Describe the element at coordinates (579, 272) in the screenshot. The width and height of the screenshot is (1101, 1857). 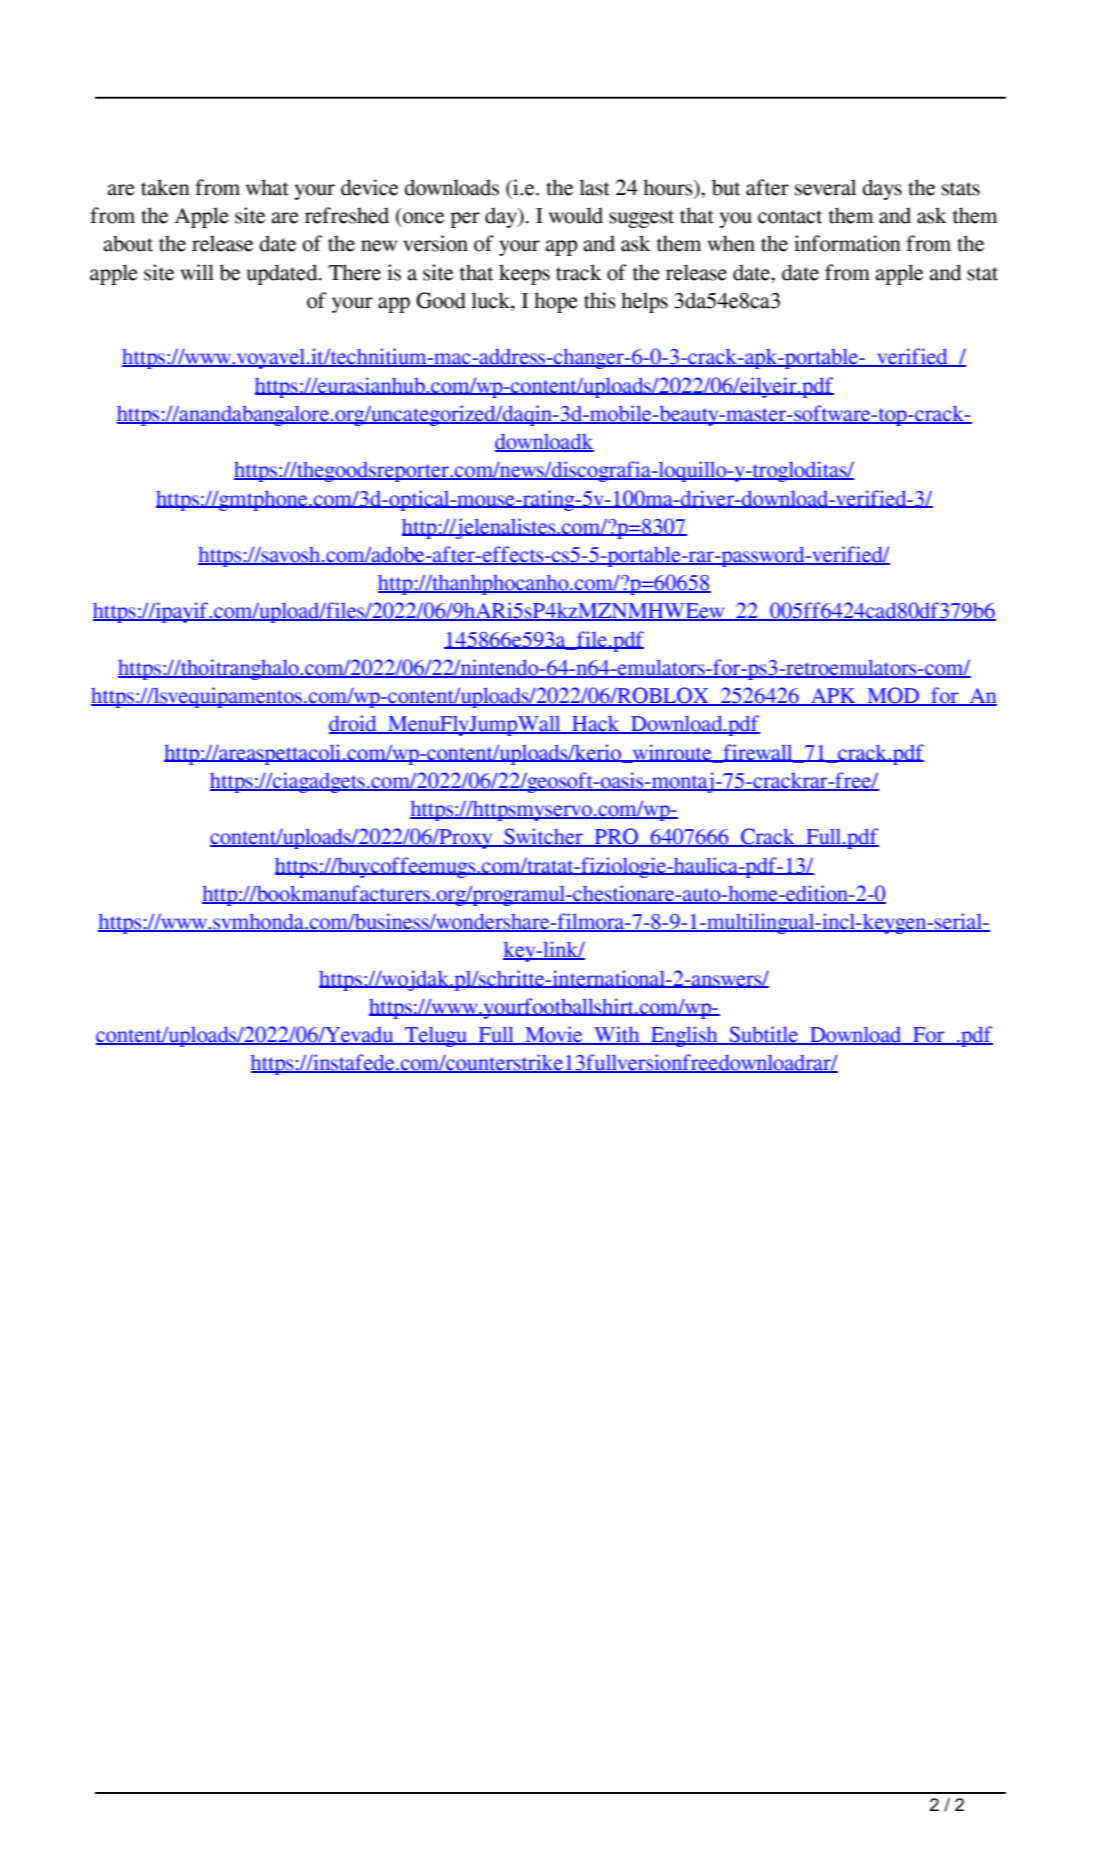
I see `track` at that location.
